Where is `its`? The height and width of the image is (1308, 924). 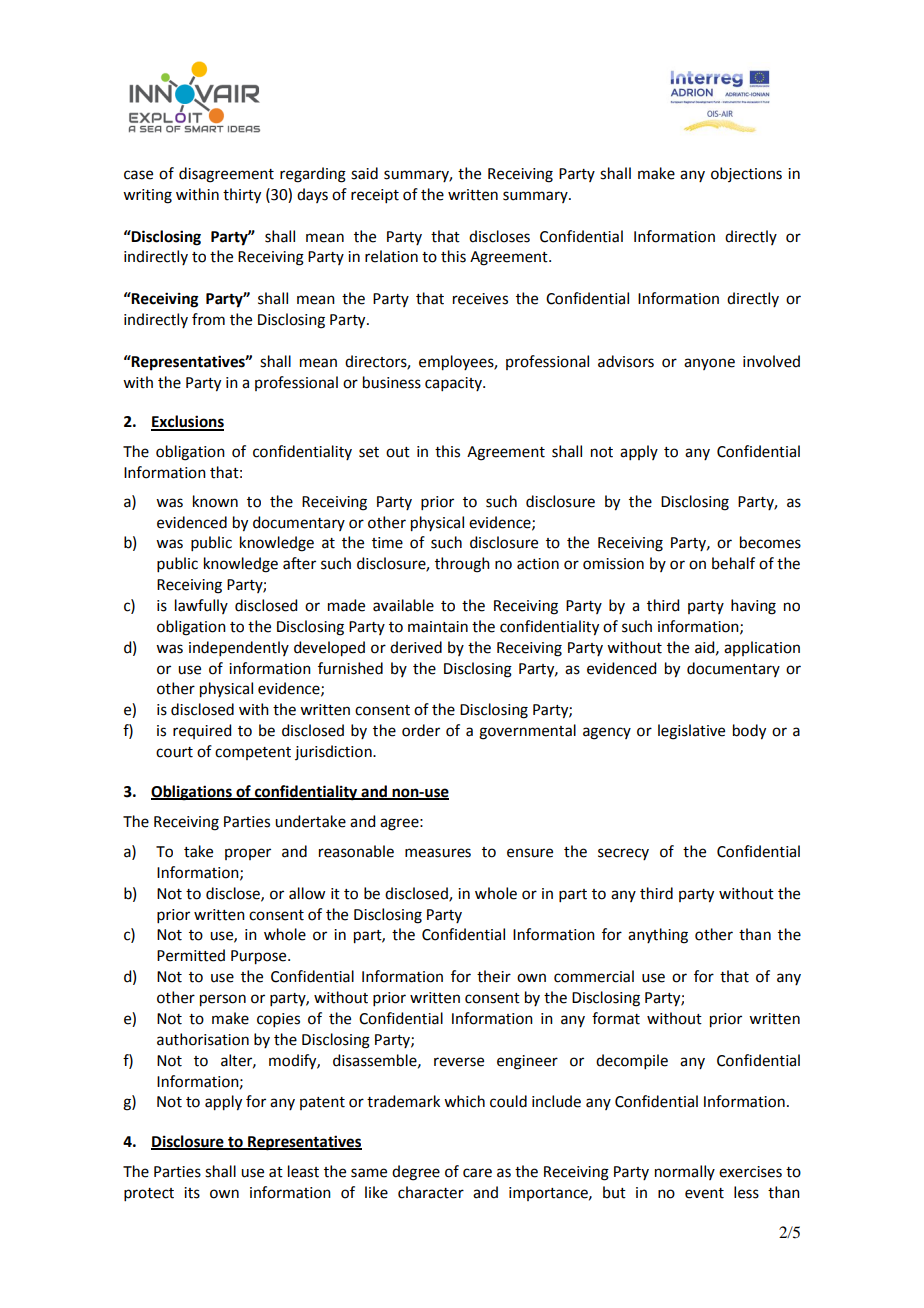 its is located at coordinates (192, 1193).
